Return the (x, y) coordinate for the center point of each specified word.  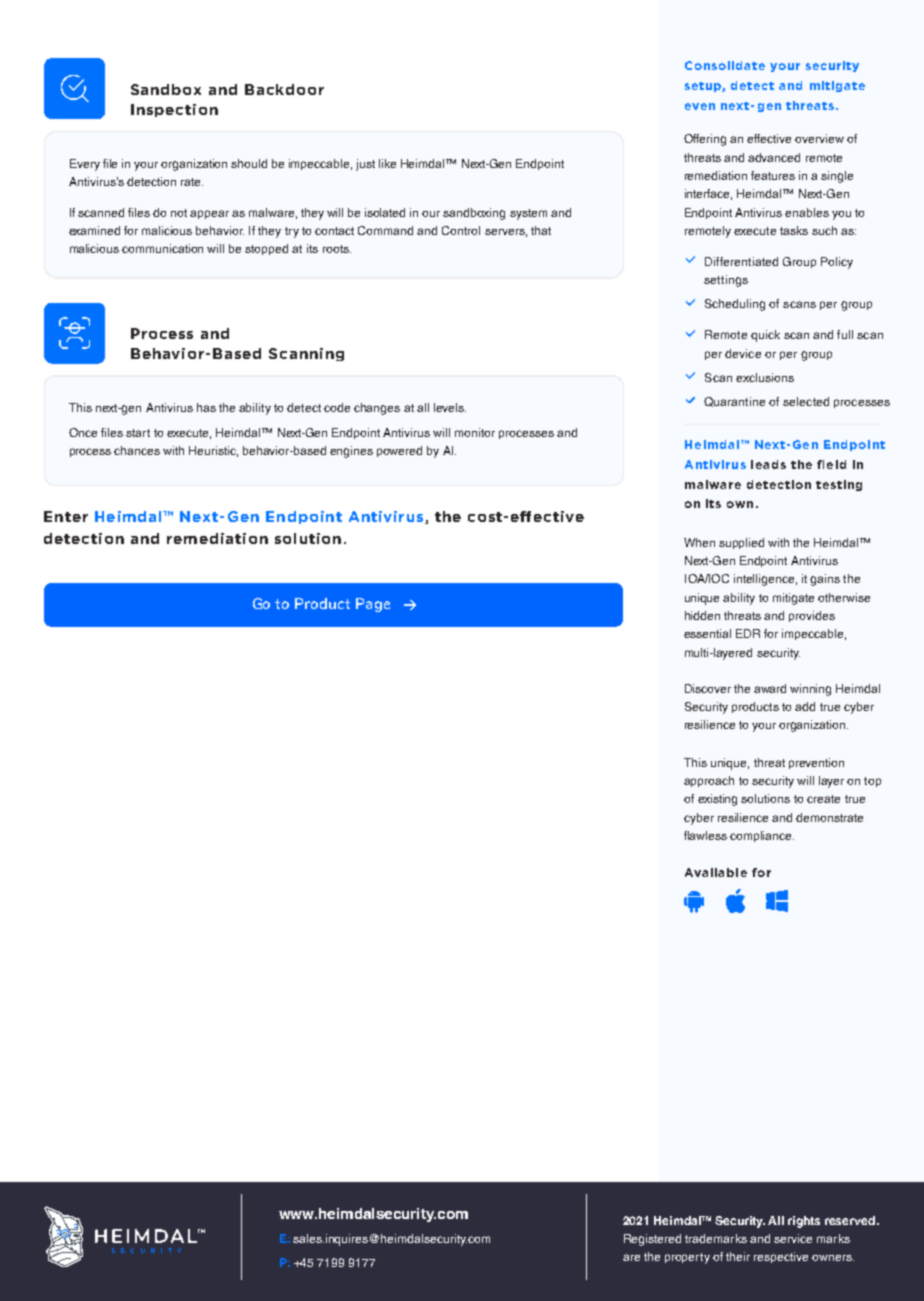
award (770, 688)
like (387, 163)
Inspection (174, 110)
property (687, 1258)
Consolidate (725, 65)
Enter (66, 516)
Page (373, 605)
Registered (652, 1240)
